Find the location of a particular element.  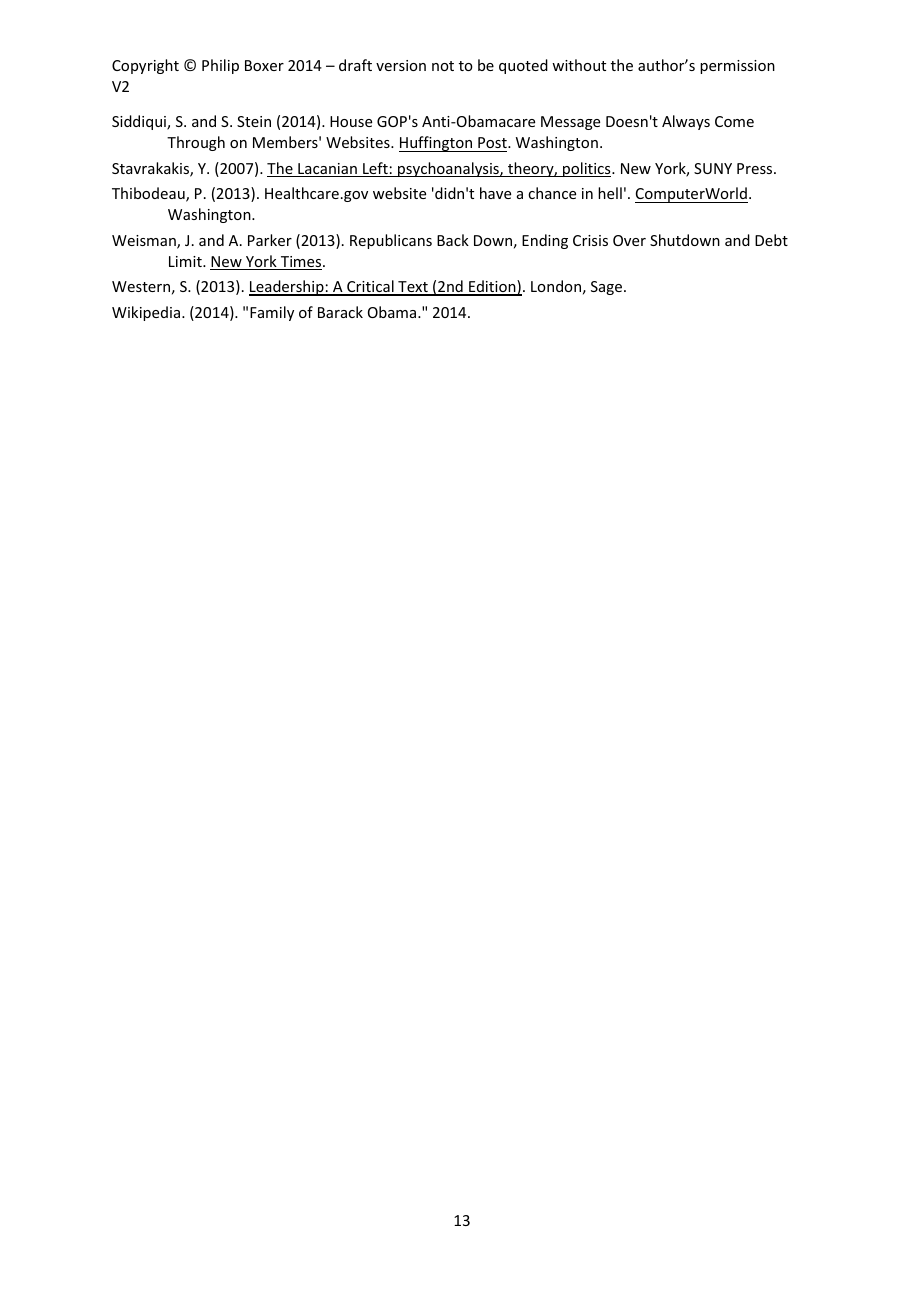

Family is located at coordinates (272, 313).
